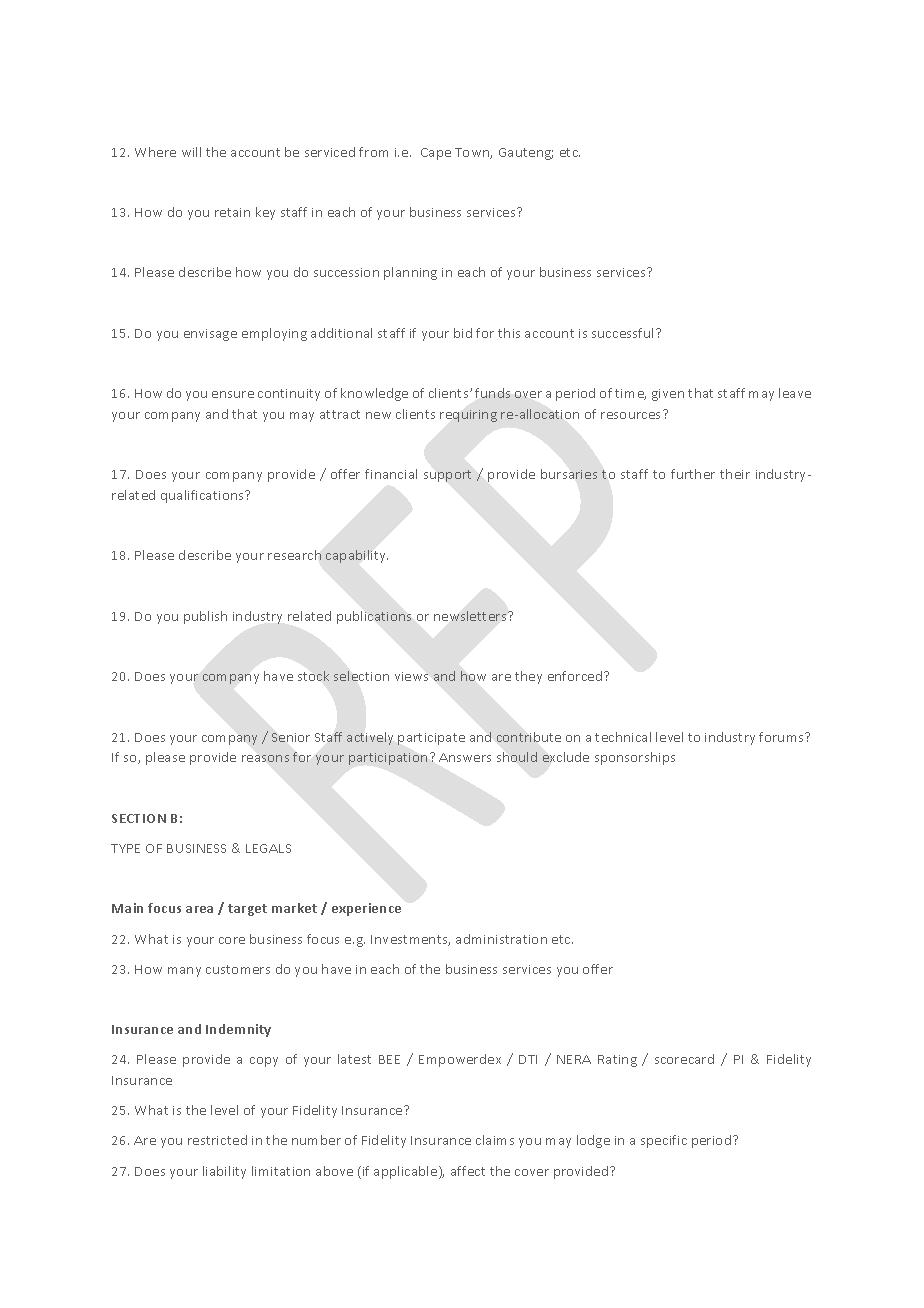 This document has width=924, height=1308. What do you see at coordinates (782, 737) in the document?
I see `forums` at bounding box center [782, 737].
